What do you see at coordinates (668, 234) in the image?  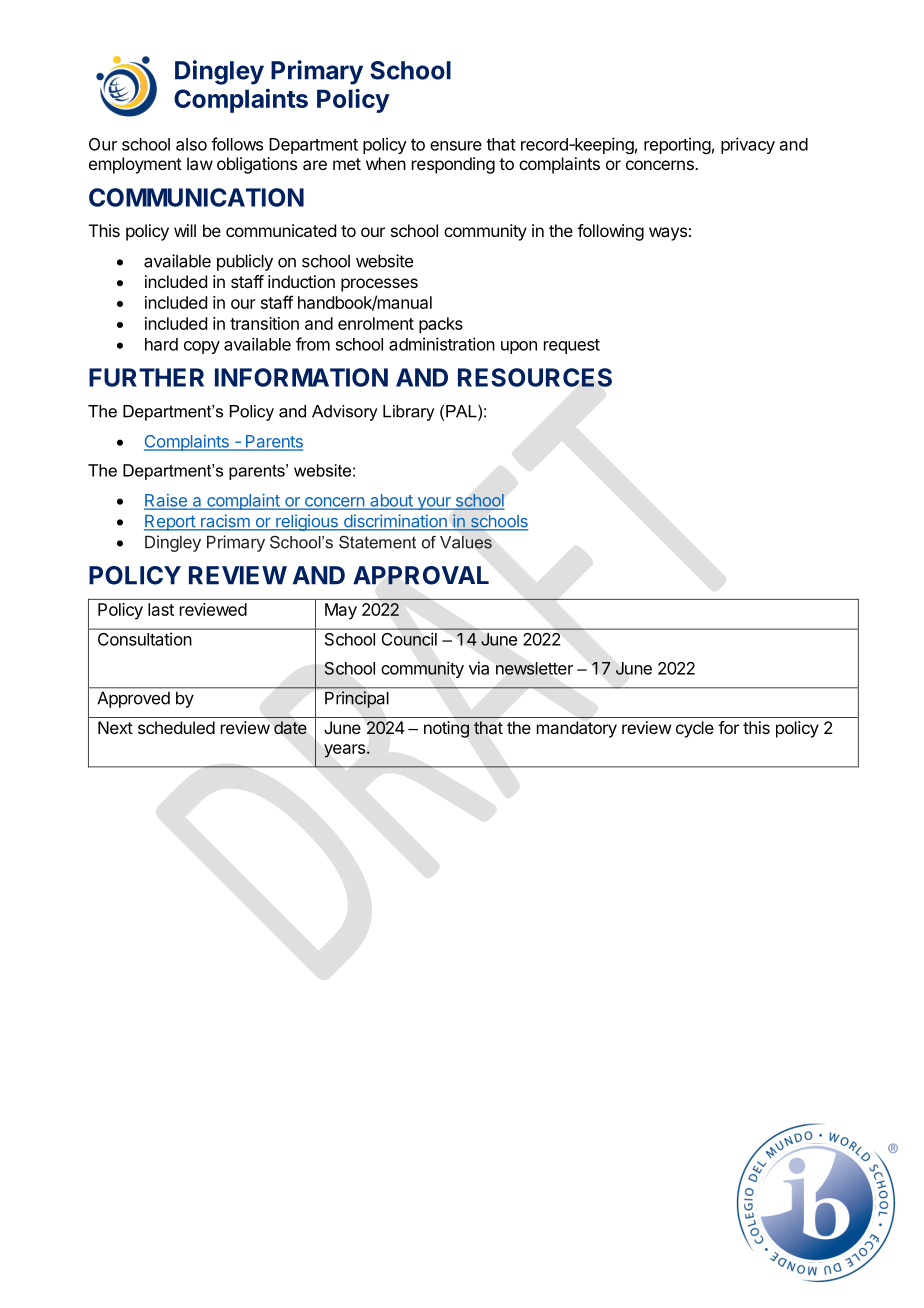 I see `ways` at bounding box center [668, 234].
